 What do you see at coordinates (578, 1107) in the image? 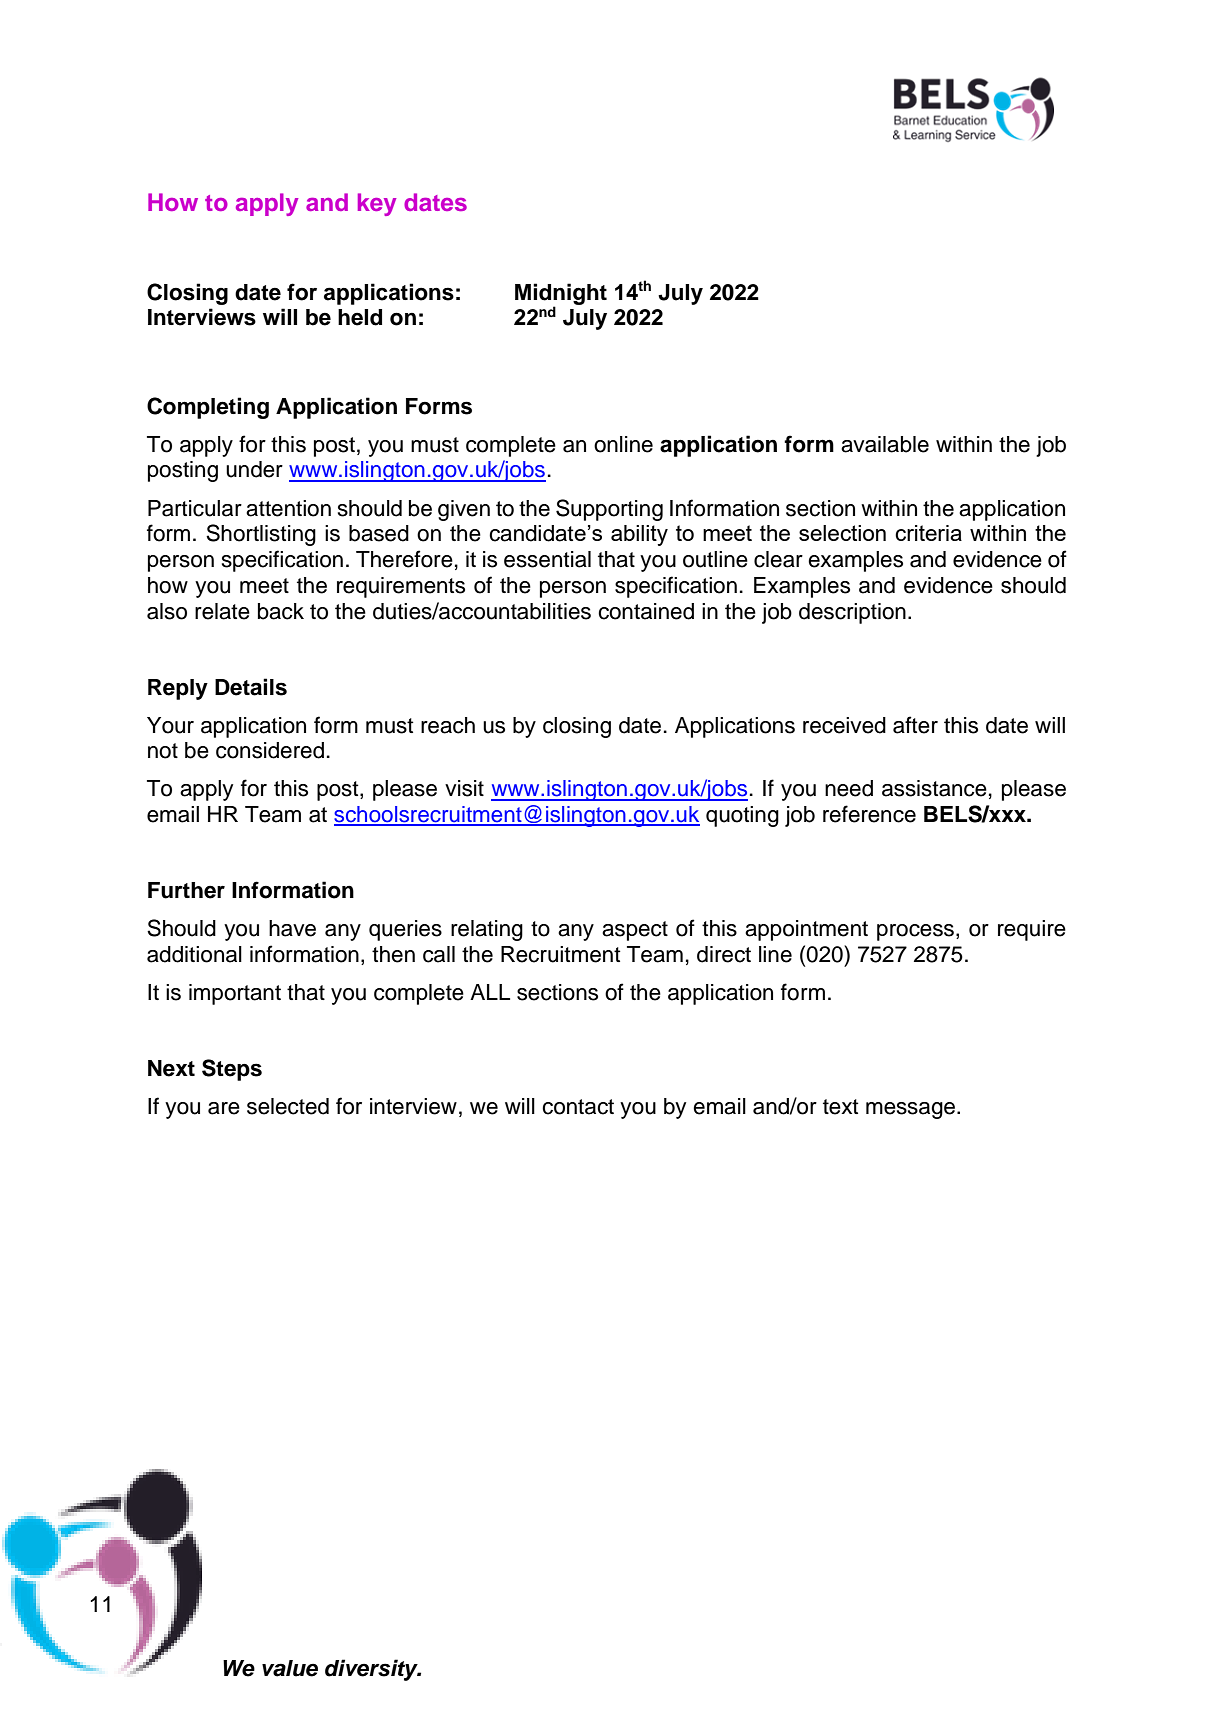
I see `contact` at bounding box center [578, 1107].
